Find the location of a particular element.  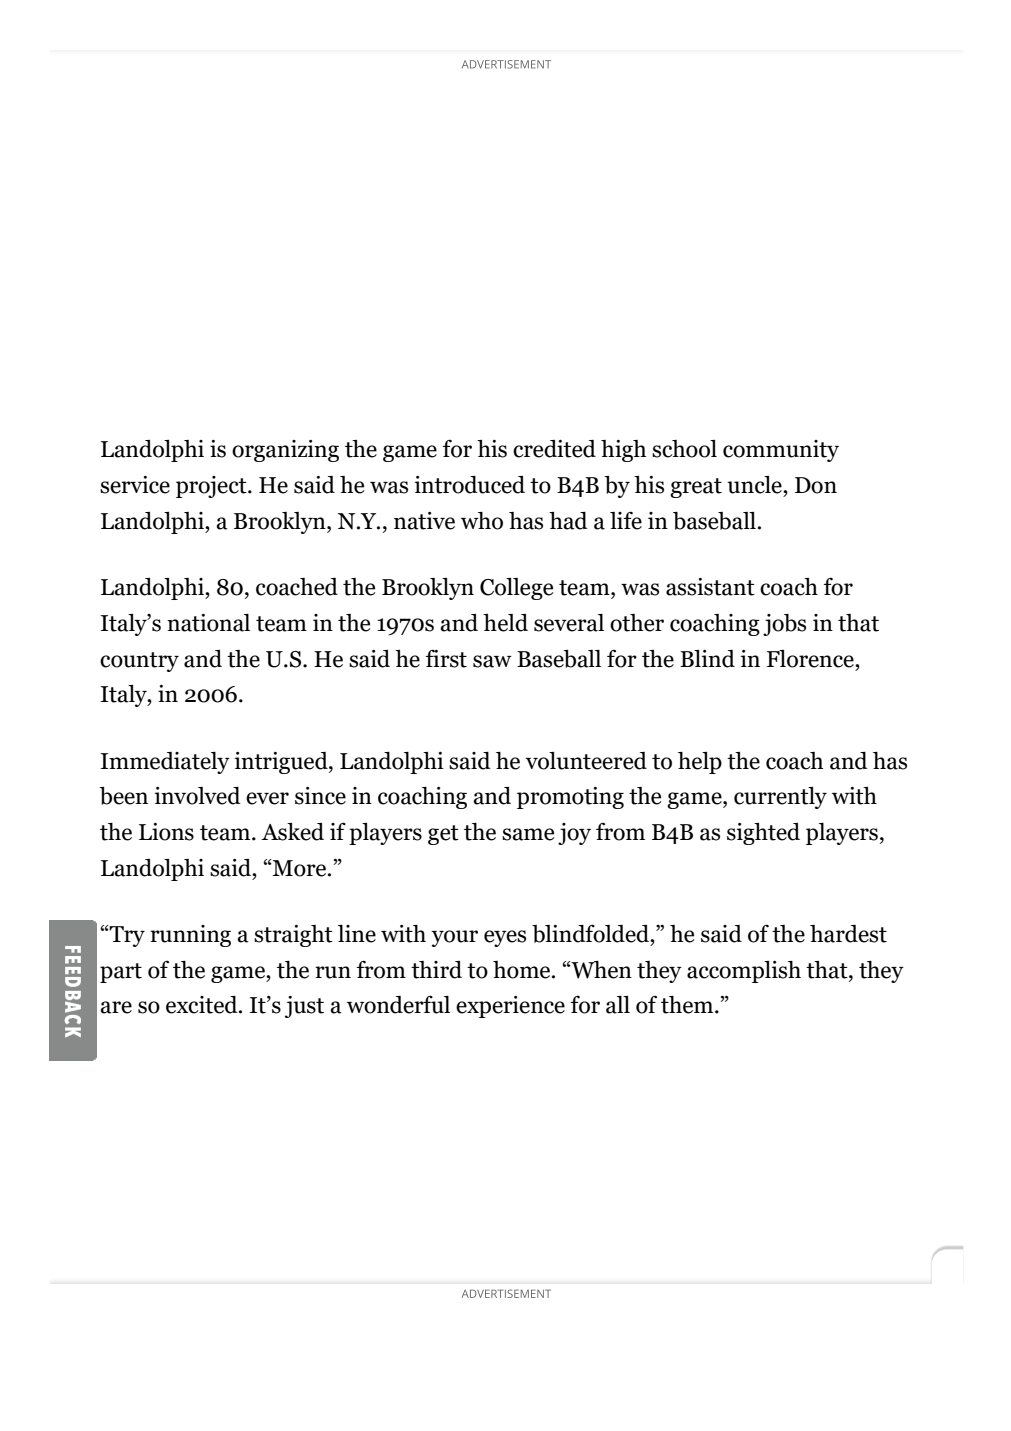

sighted is located at coordinates (763, 834).
